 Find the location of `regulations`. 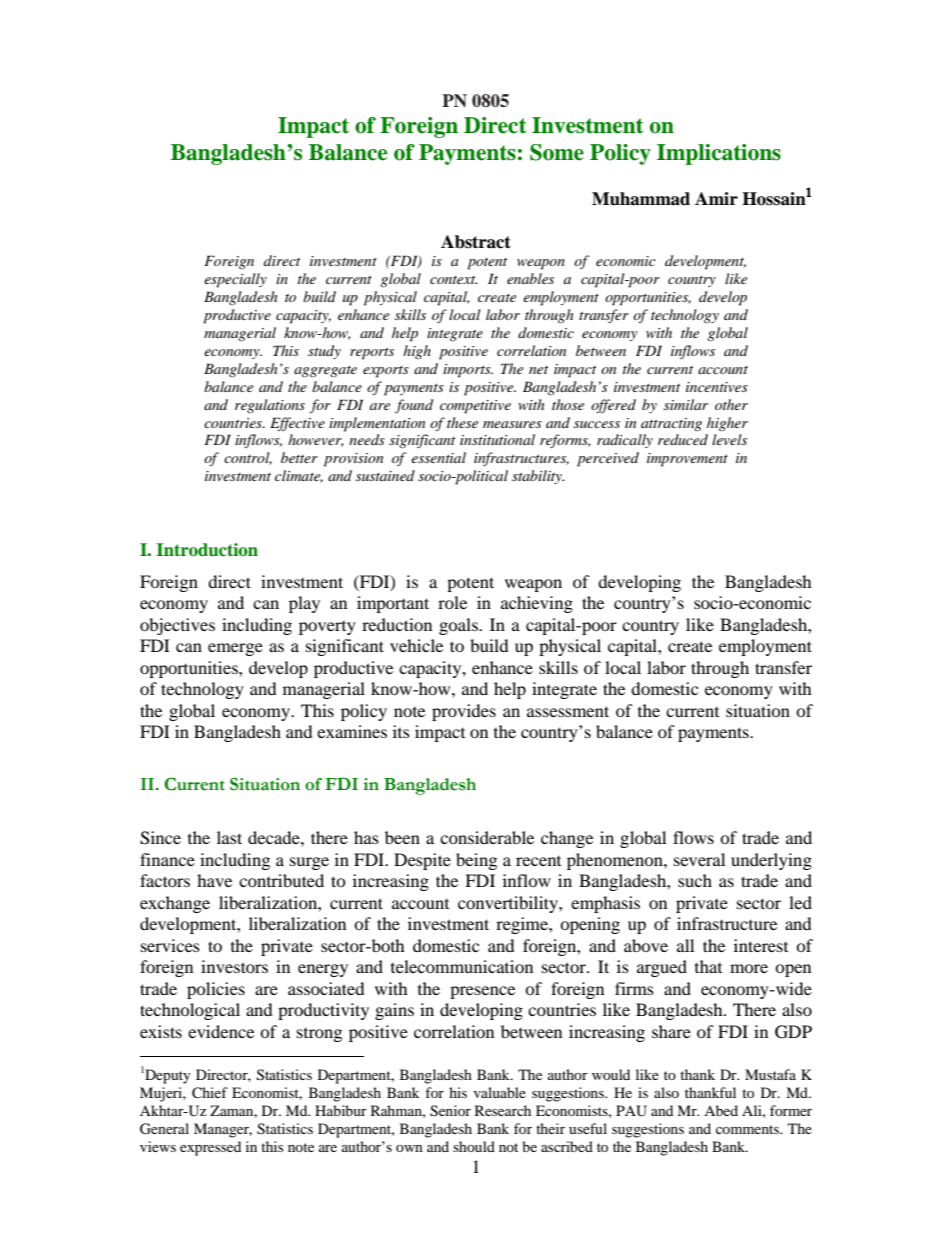

regulations is located at coordinates (270, 406).
